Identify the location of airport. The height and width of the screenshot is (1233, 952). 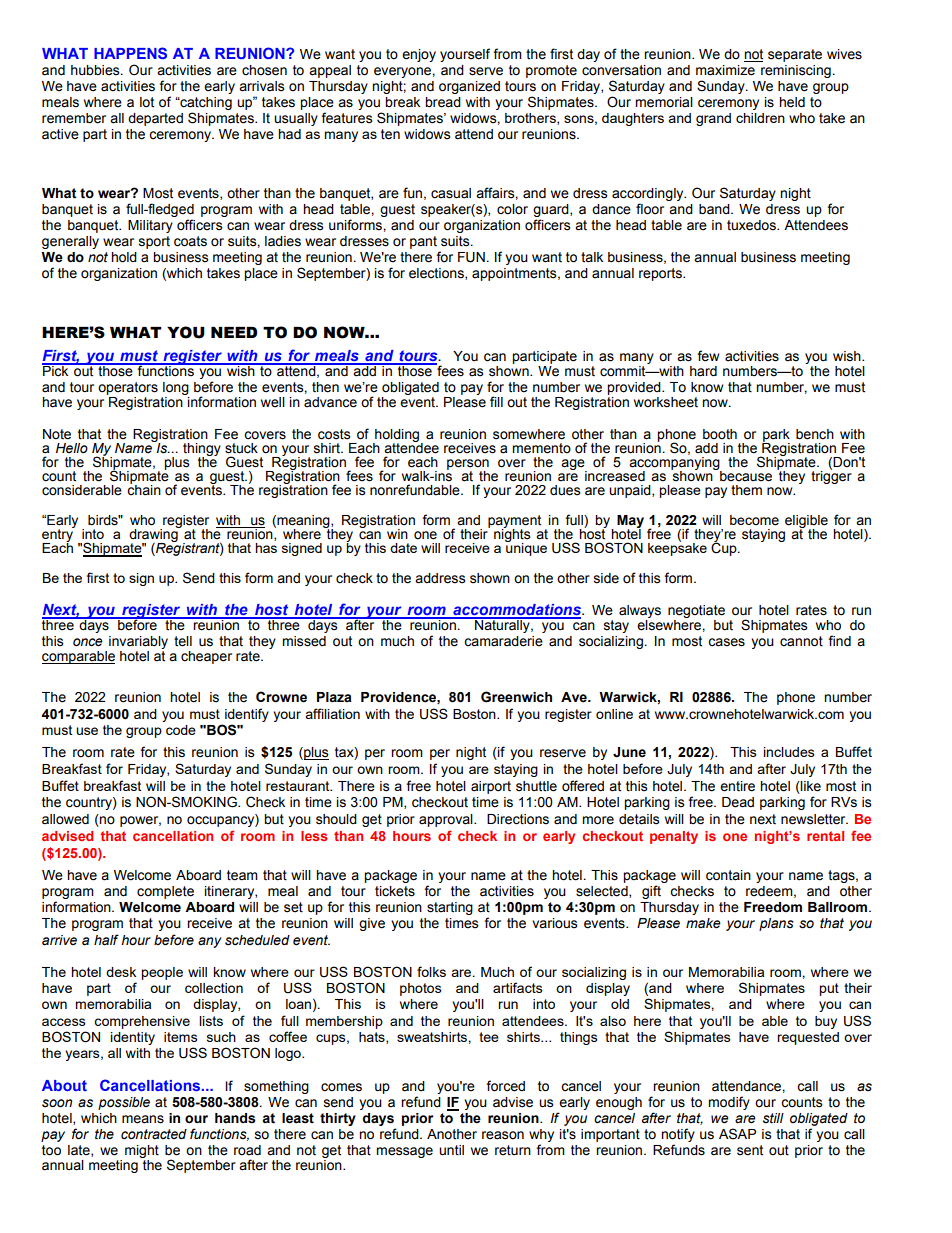
(491, 787).
